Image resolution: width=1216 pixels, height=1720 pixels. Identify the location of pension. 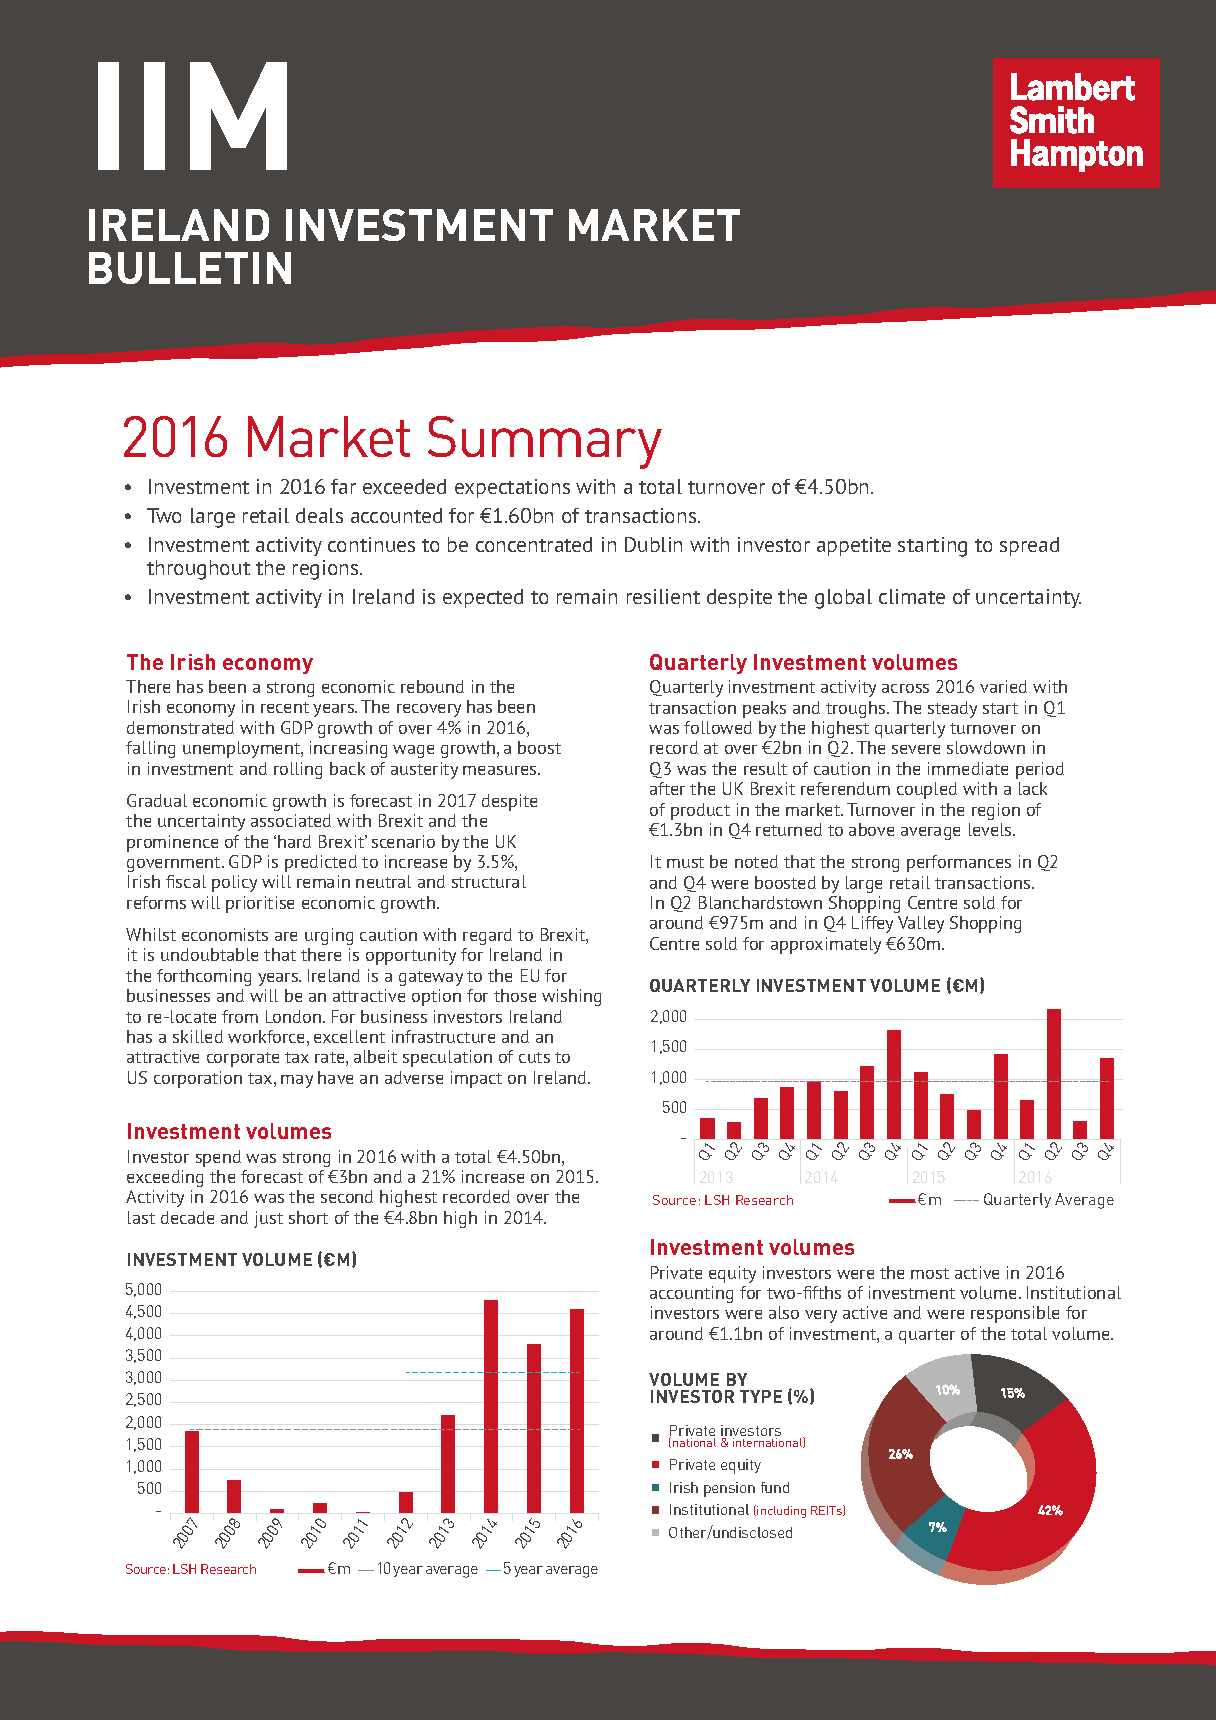
(729, 1489).
